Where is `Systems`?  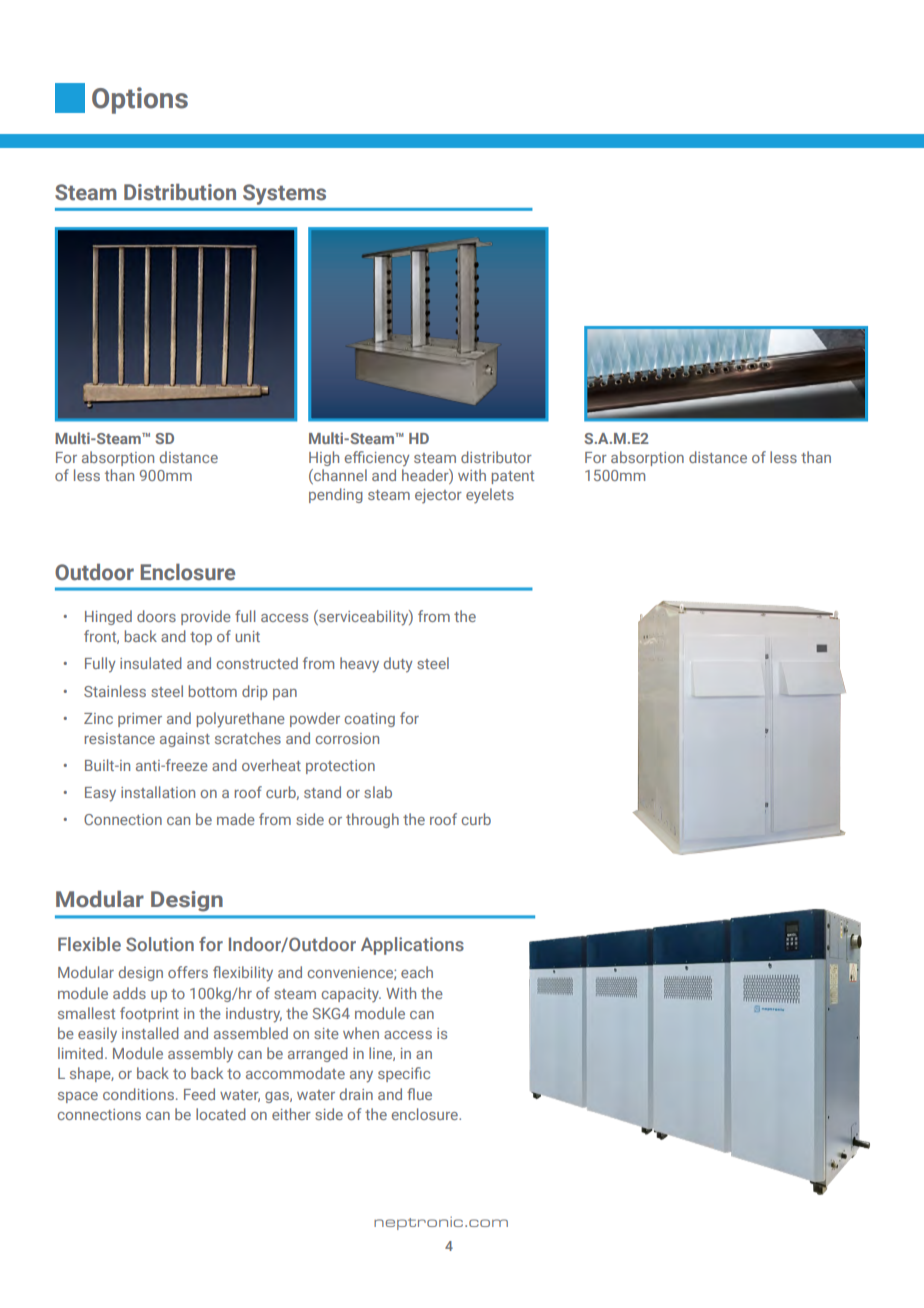
Systems is located at coordinates (284, 194).
